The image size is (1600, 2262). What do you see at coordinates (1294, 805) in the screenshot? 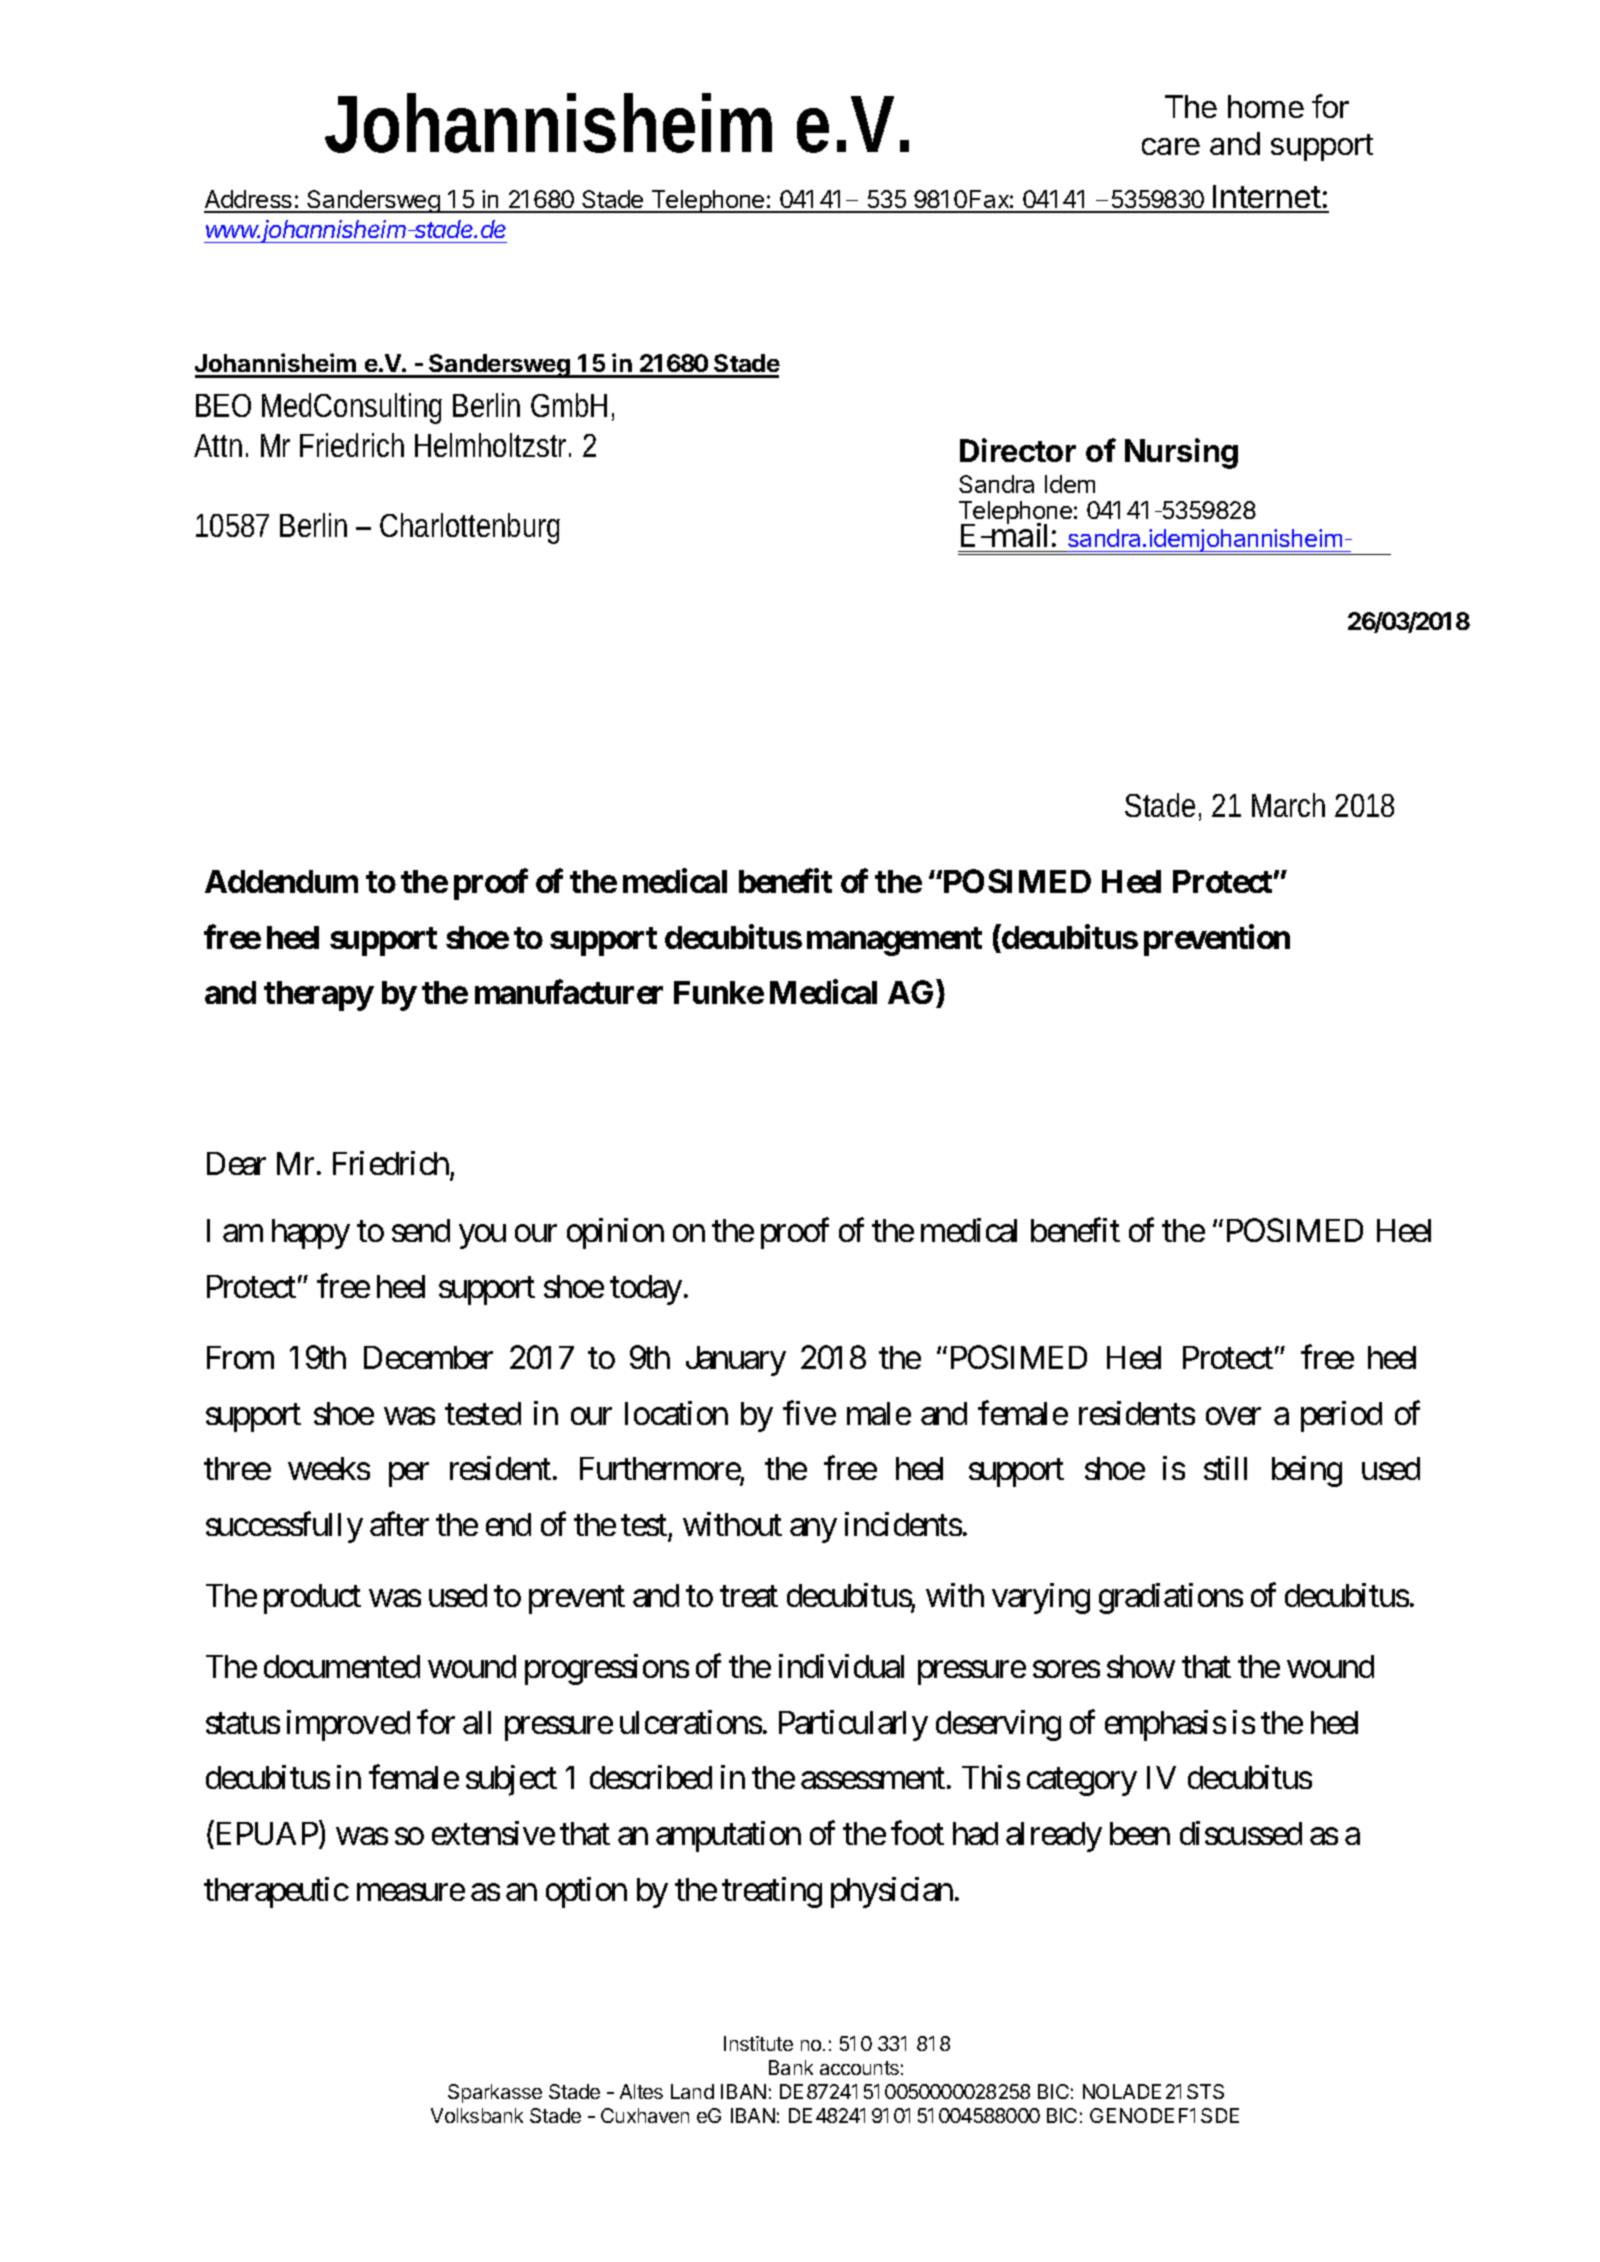
I see `March` at bounding box center [1294, 805].
